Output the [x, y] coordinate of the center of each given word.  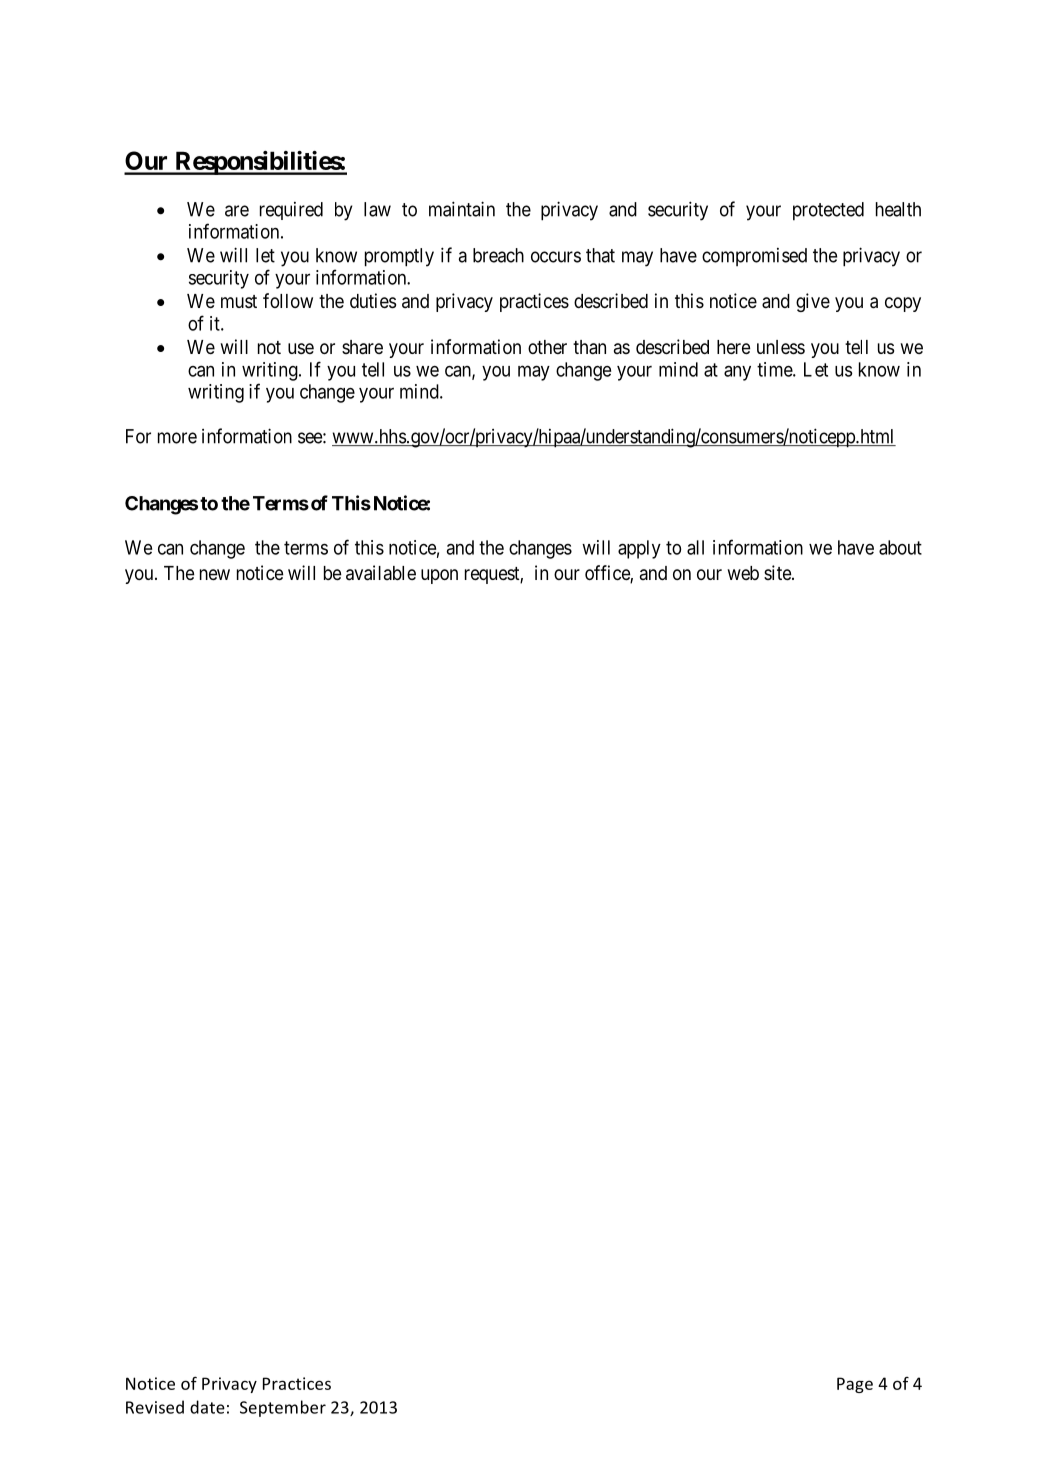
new [215, 574]
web [743, 573]
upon [439, 576]
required [291, 211]
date [207, 1407]
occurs [556, 257]
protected [828, 211]
